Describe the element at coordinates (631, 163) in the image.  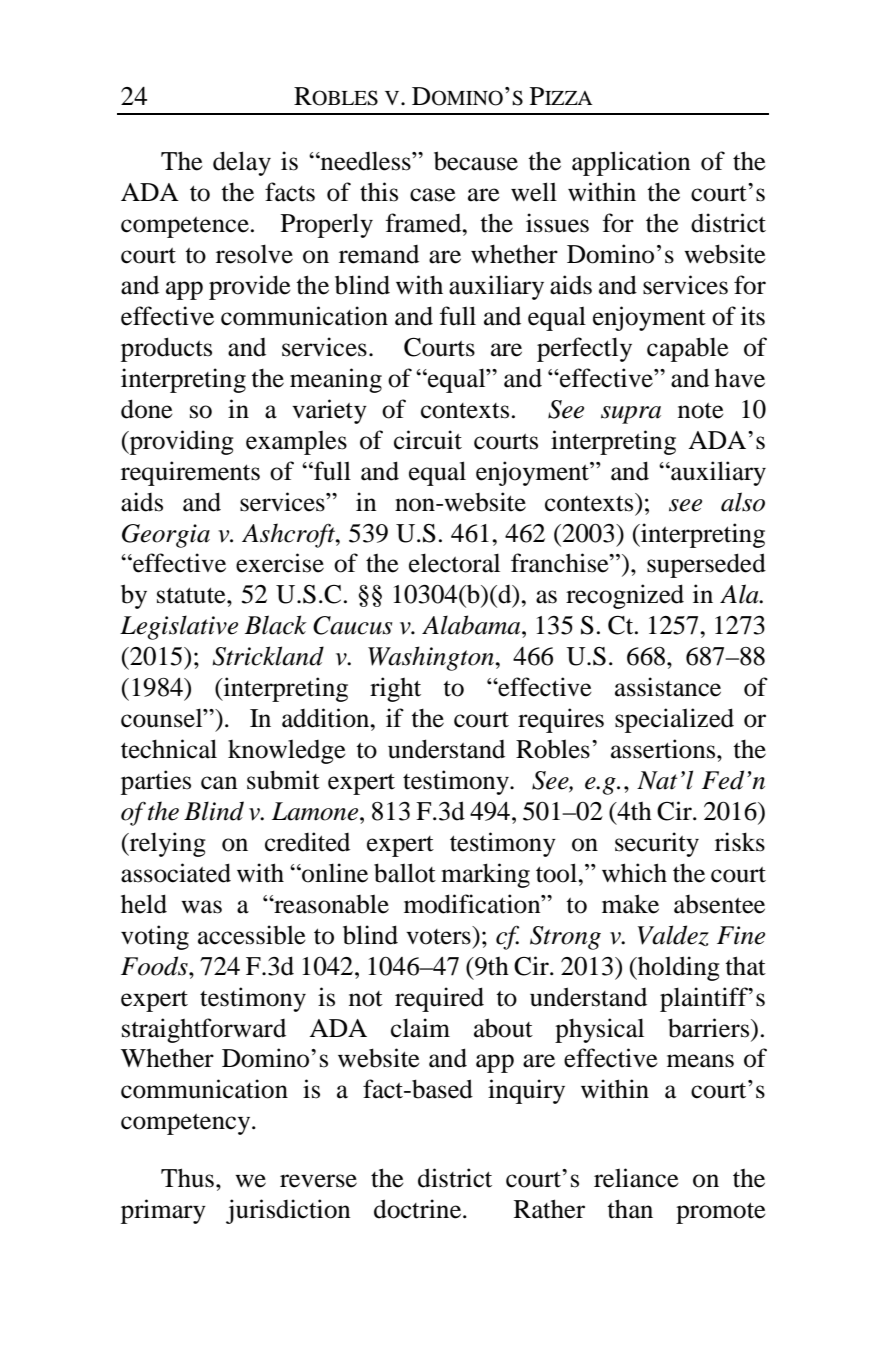
I see `application` at that location.
